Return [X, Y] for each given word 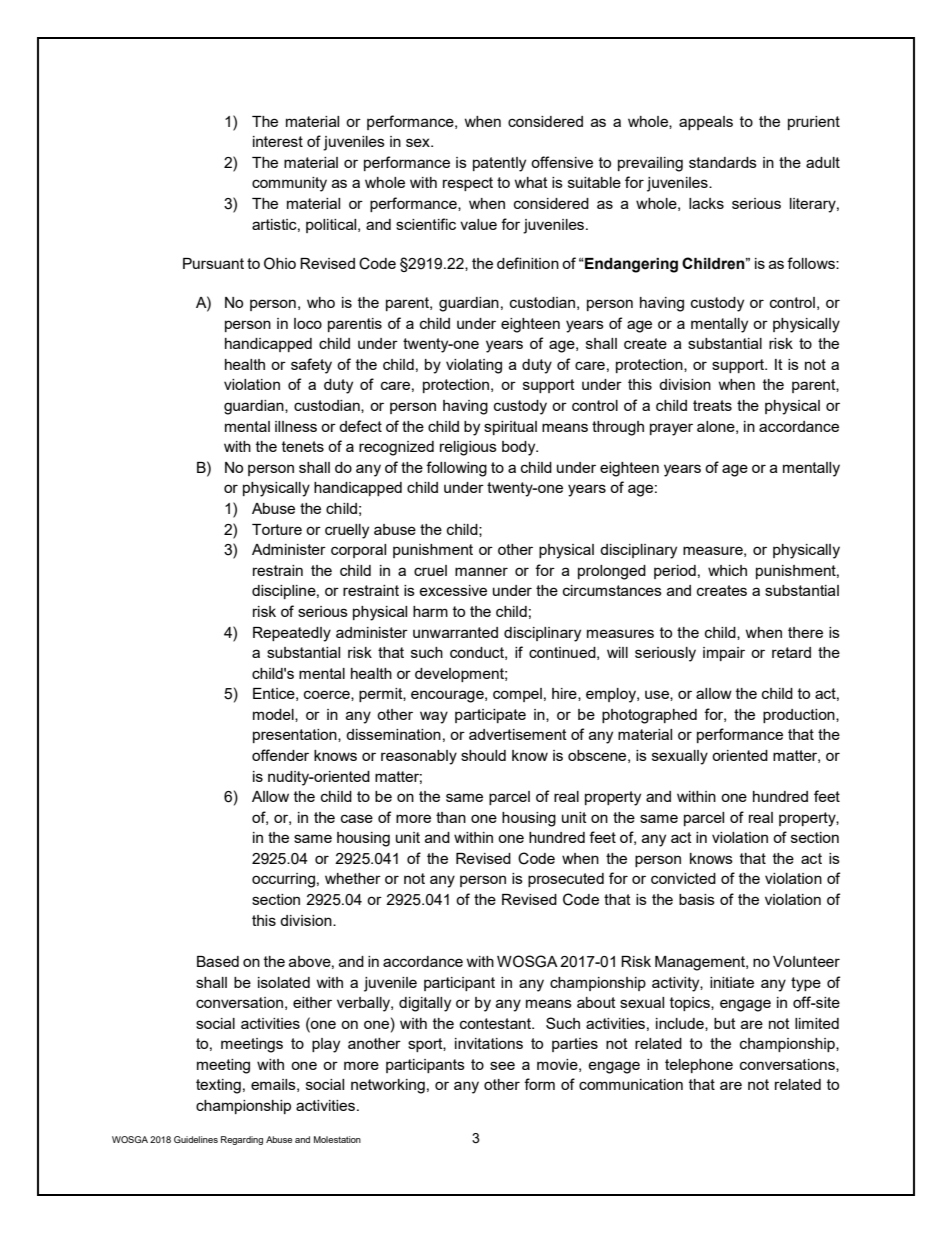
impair [724, 654]
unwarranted [455, 632]
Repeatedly [292, 634]
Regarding [242, 1140]
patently [499, 164]
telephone [699, 1066]
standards [723, 162]
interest [278, 141]
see [502, 1065]
